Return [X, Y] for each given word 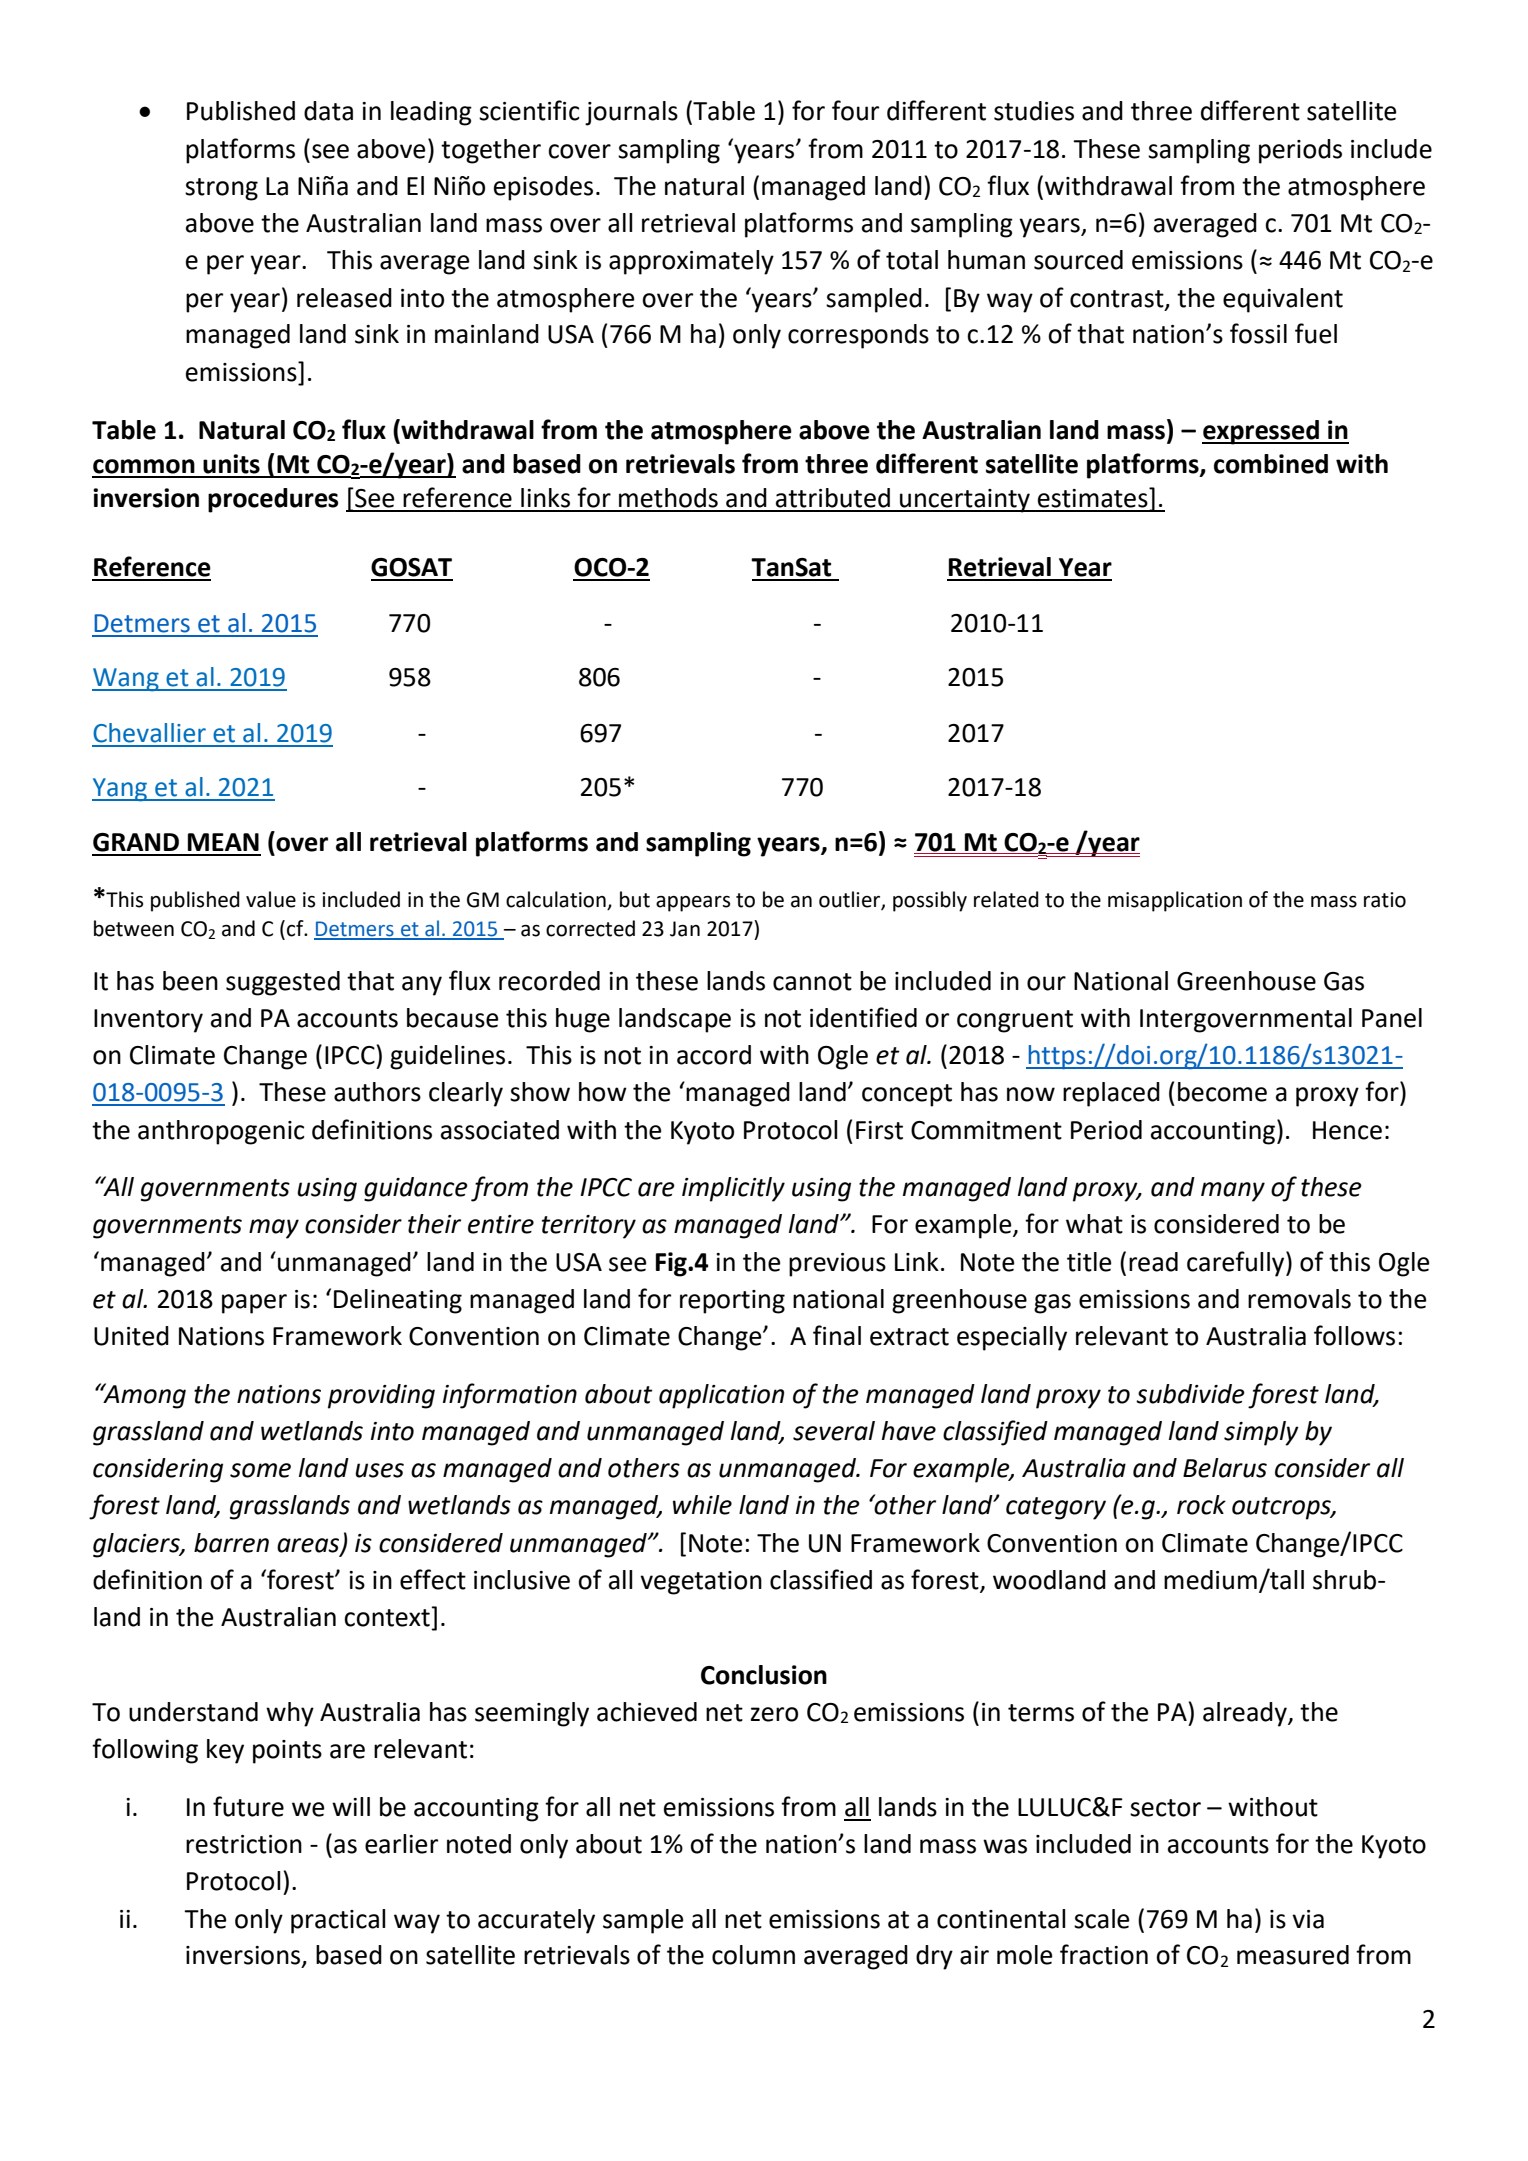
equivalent [1283, 300]
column [753, 1955]
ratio [1385, 900]
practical [338, 1921]
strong [221, 189]
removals [1299, 1299]
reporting [732, 1302]
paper [254, 1304]
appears [693, 904]
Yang [121, 790]
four [855, 110]
